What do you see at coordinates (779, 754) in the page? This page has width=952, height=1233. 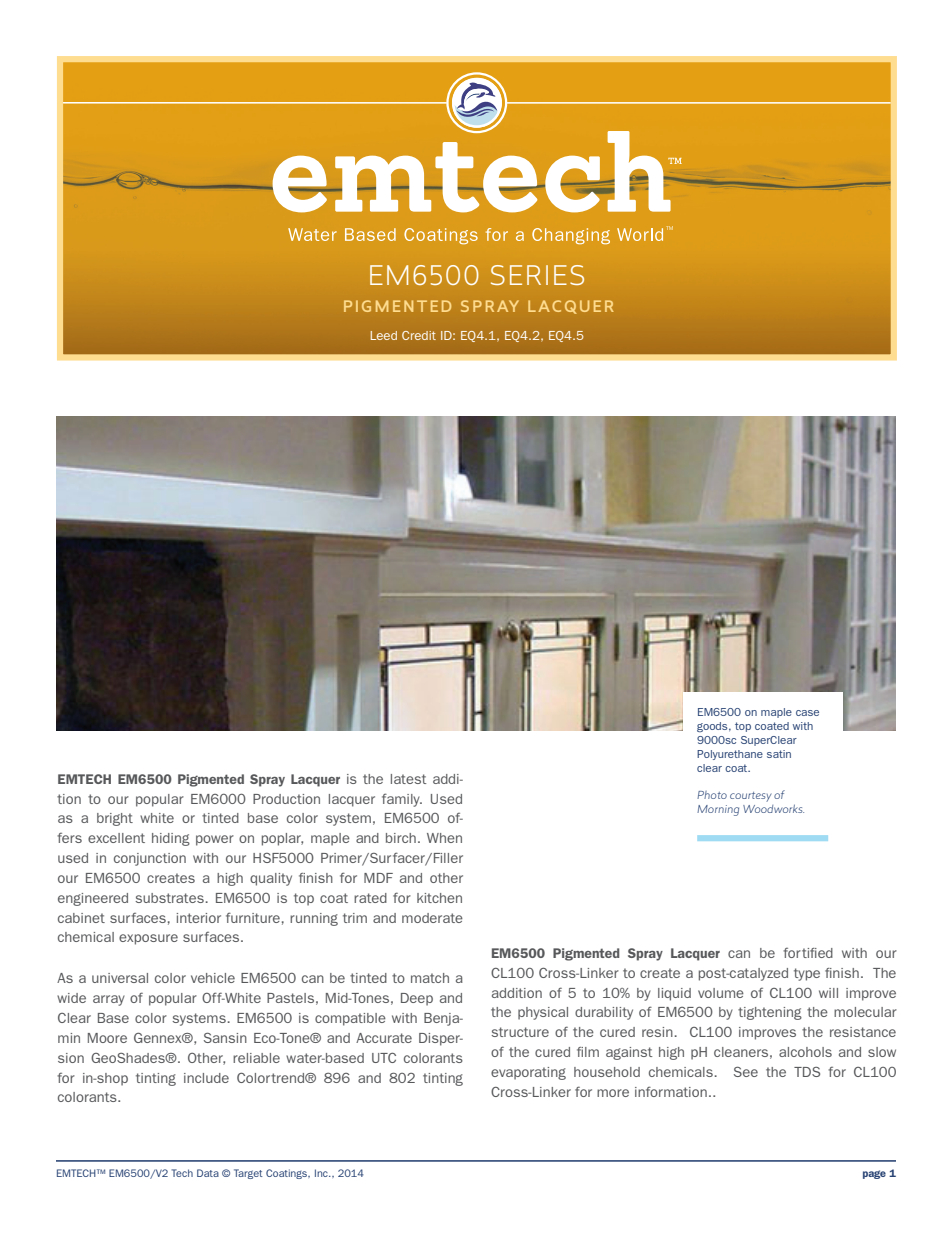 I see `satin` at bounding box center [779, 754].
